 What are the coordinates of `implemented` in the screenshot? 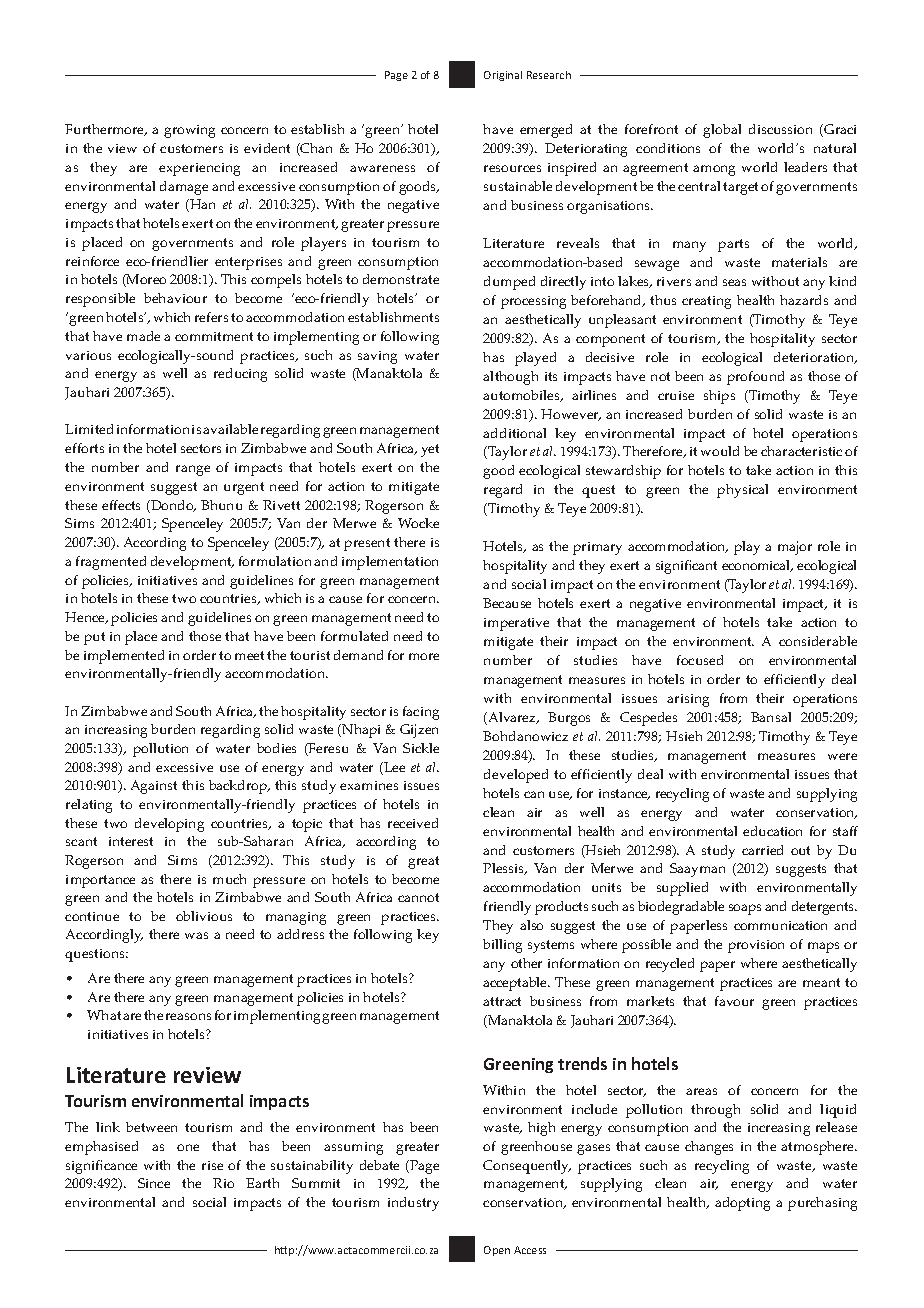 It's located at (124, 657).
